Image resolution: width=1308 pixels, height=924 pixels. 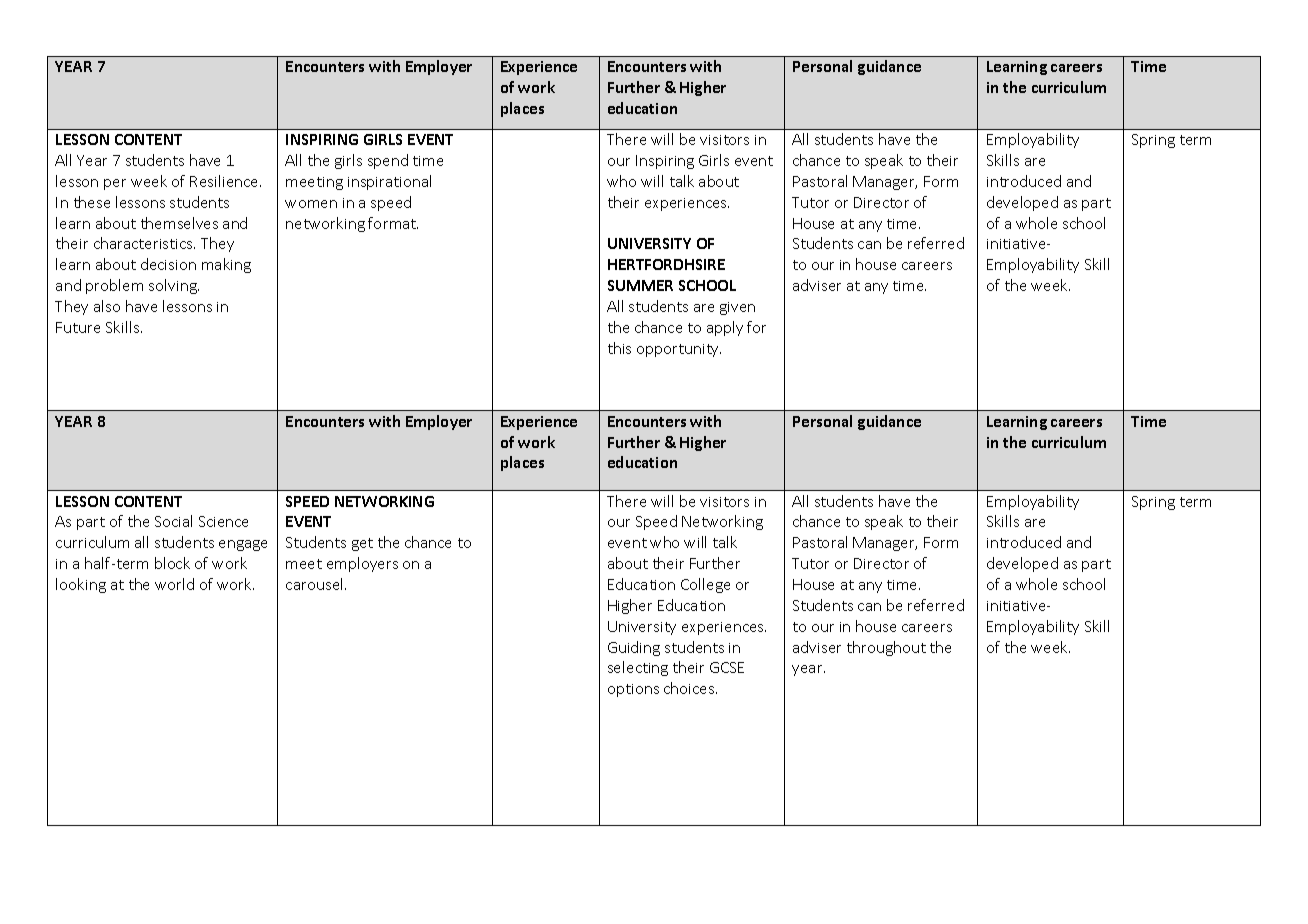 I want to click on given, so click(x=737, y=308).
